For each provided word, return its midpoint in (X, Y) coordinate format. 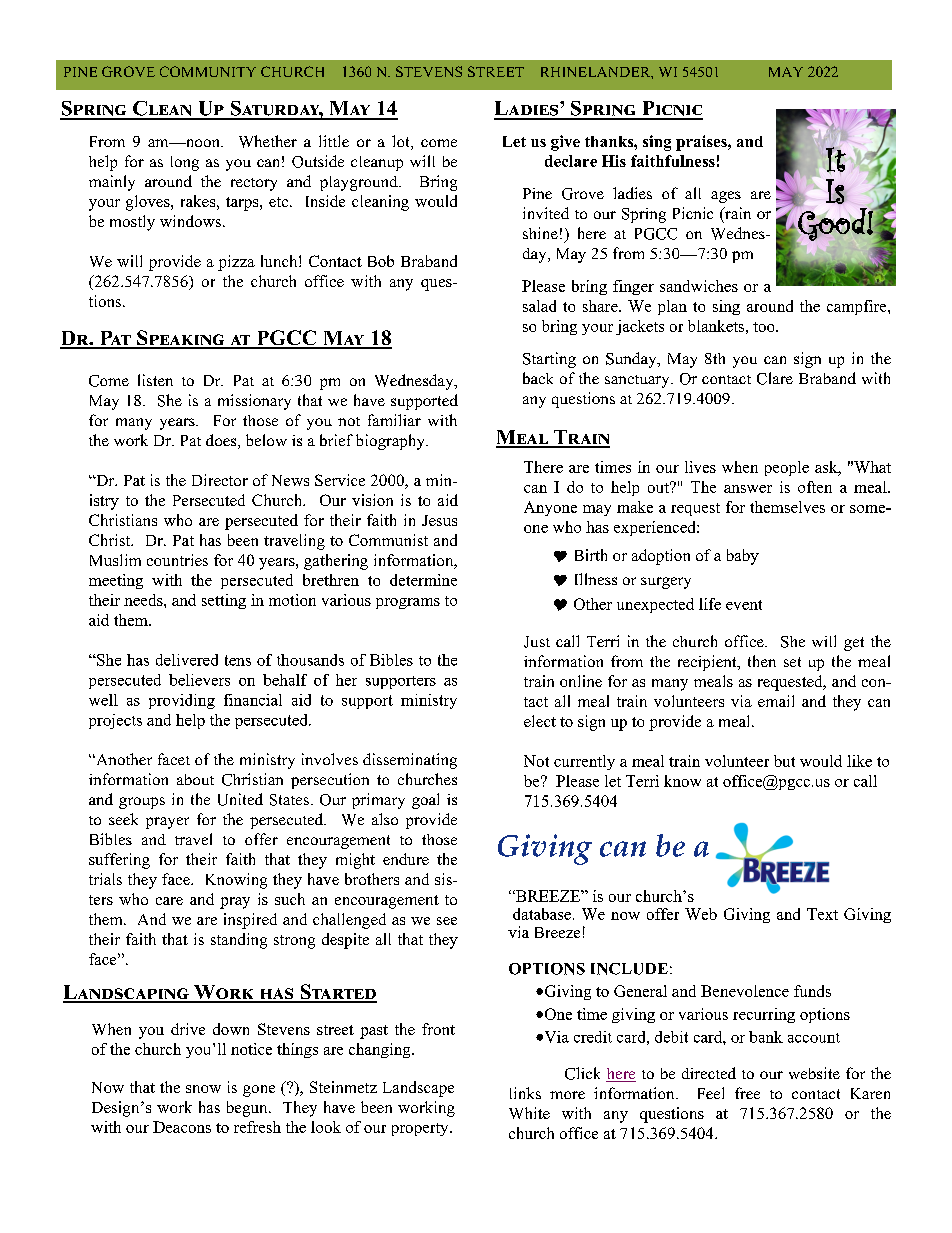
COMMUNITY (208, 71)
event (744, 605)
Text (822, 914)
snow (203, 1089)
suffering (119, 861)
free (747, 1093)
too (765, 327)
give (565, 143)
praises (702, 143)
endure (406, 859)
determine (423, 580)
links (525, 1093)
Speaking (181, 339)
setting (224, 601)
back (538, 378)
